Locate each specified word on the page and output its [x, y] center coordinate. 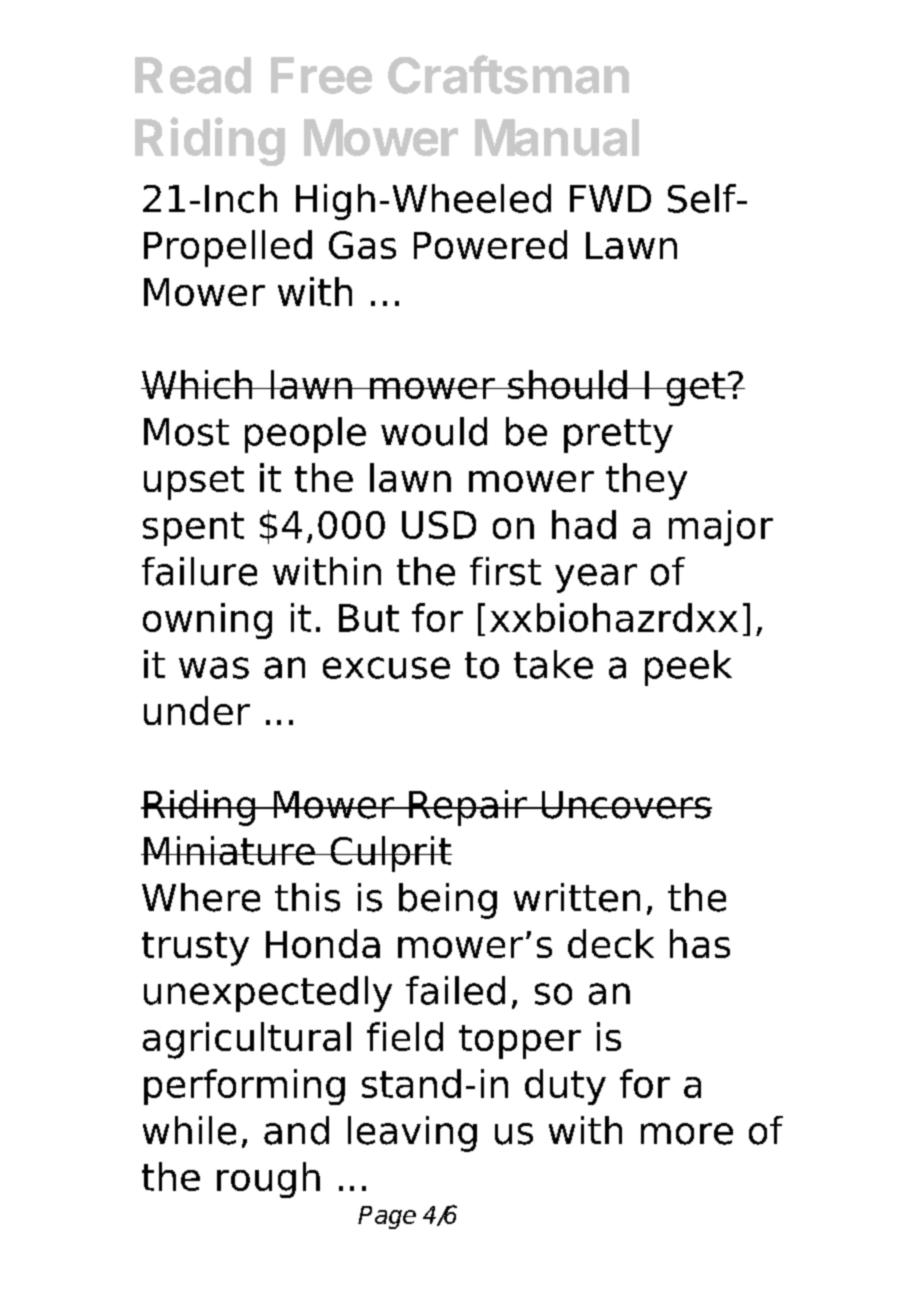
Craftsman [508, 74]
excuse [386, 668]
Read [193, 75]
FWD [610, 198]
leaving [412, 1134]
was [214, 668]
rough [268, 1180]
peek [688, 668]
